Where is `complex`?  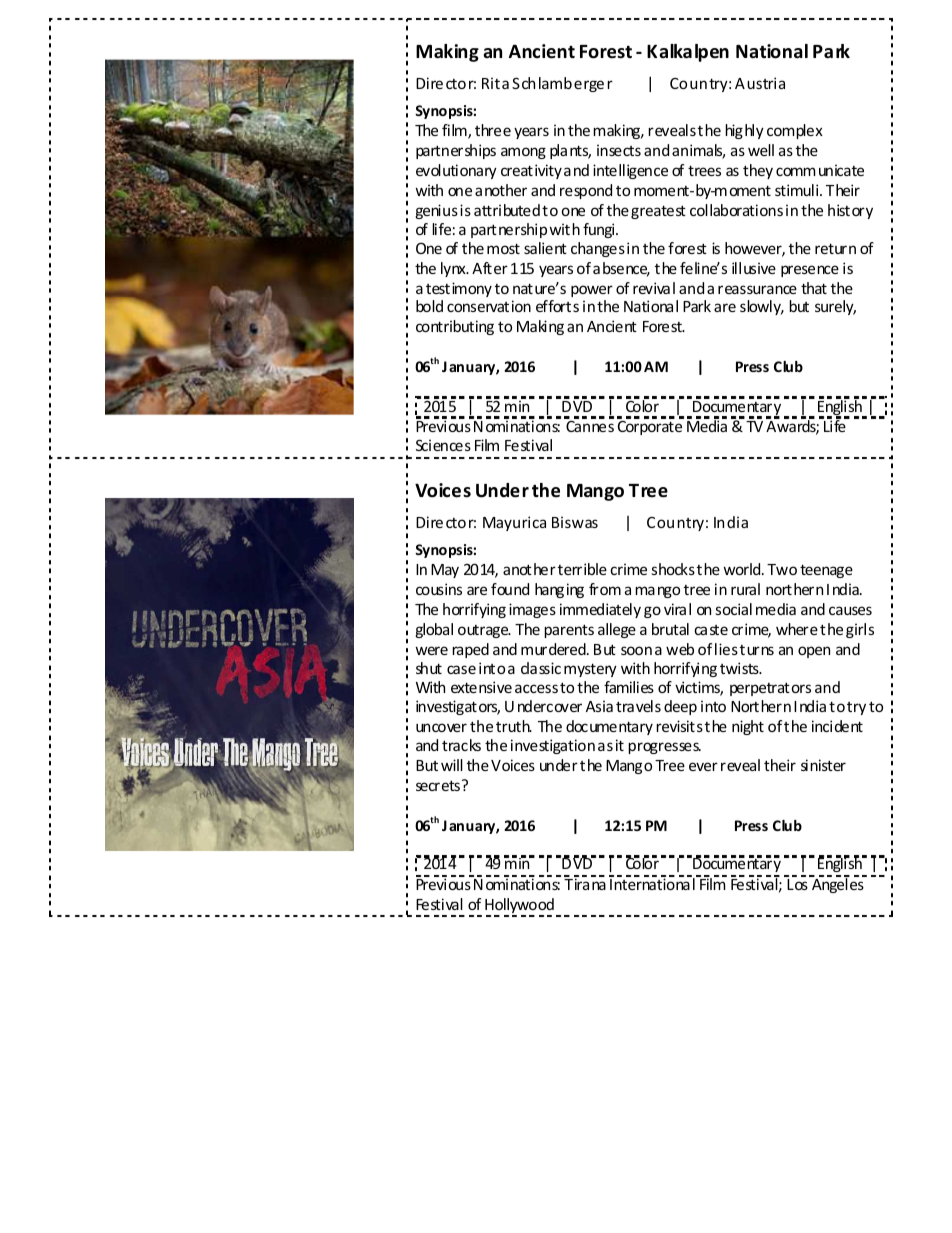
complex is located at coordinates (795, 131).
